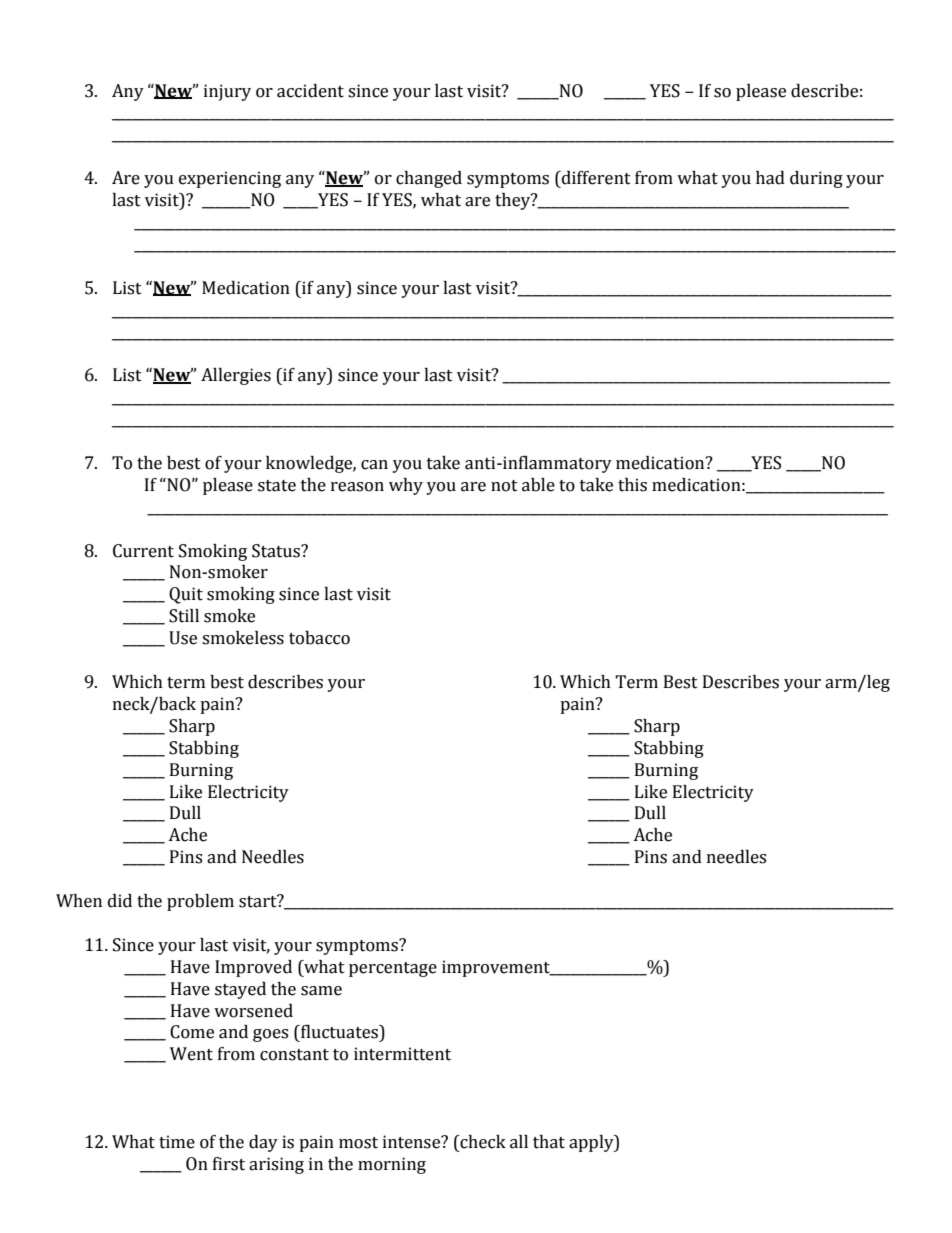  I want to click on problem, so click(200, 902).
